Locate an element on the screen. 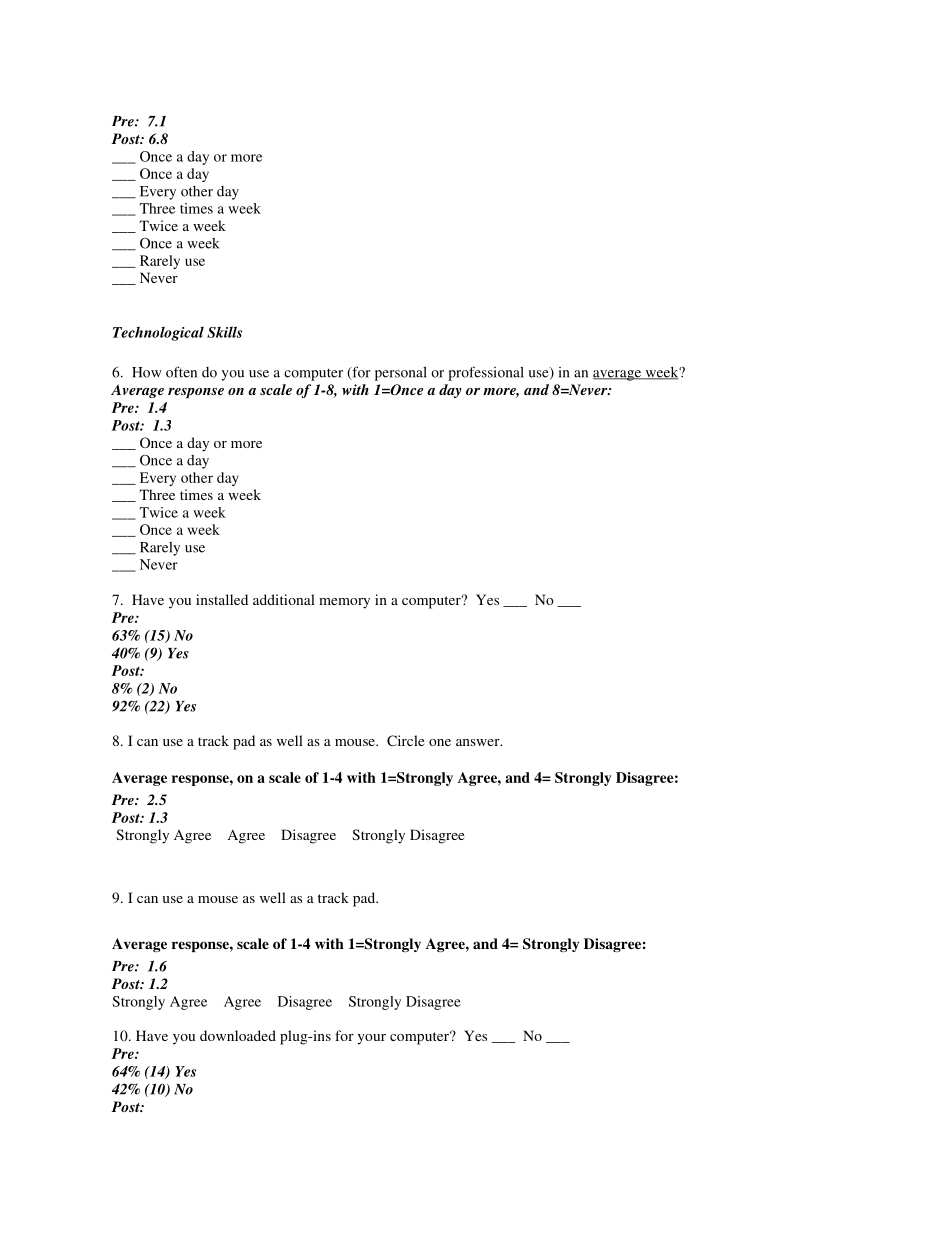  installed is located at coordinates (222, 599).
